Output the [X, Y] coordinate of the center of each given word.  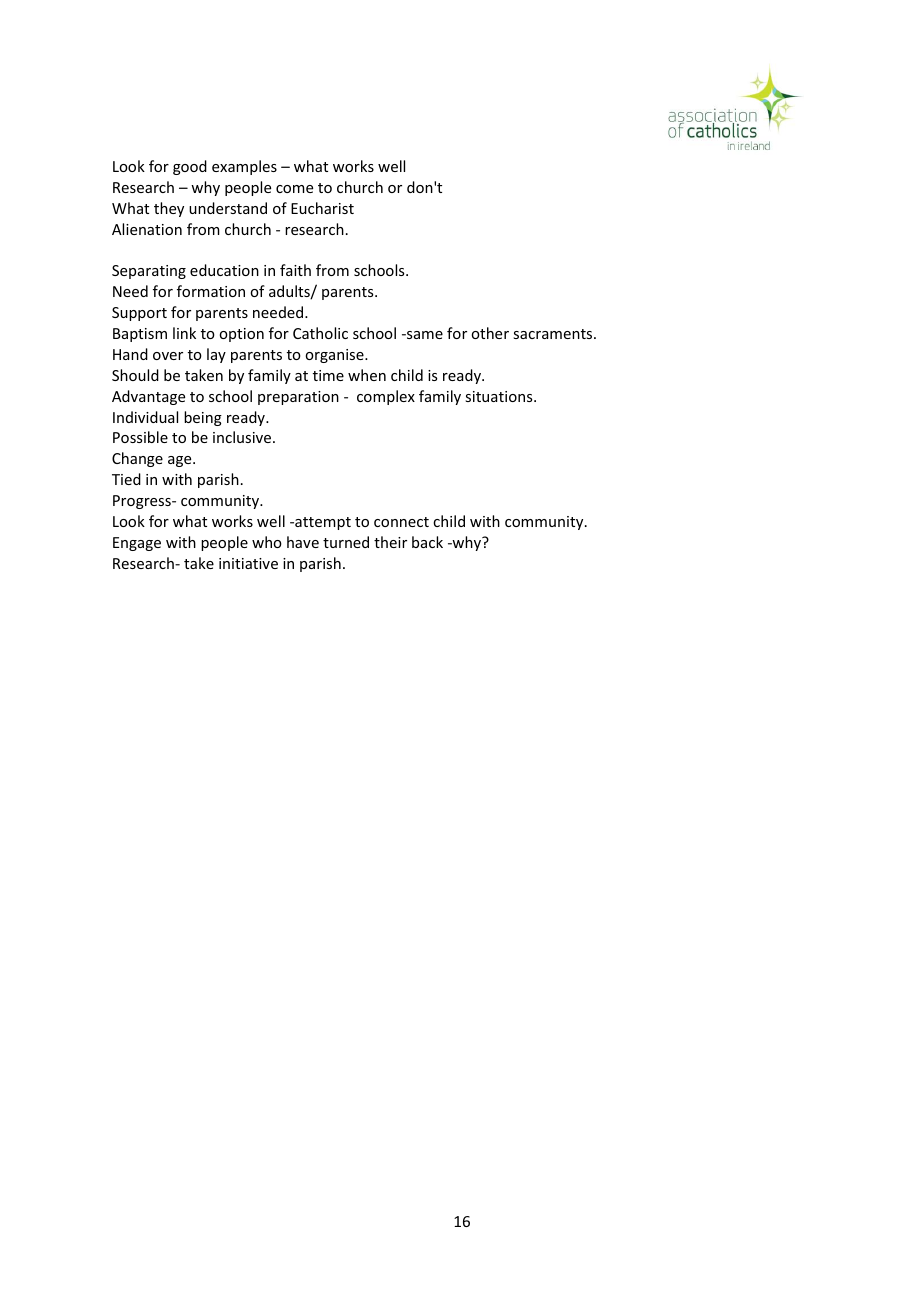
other [490, 333]
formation [211, 291]
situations [500, 396]
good [190, 167]
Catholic [320, 333]
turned [346, 542]
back [427, 542]
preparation [298, 398]
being [203, 418]
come [294, 189]
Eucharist [322, 208]
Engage [137, 544]
